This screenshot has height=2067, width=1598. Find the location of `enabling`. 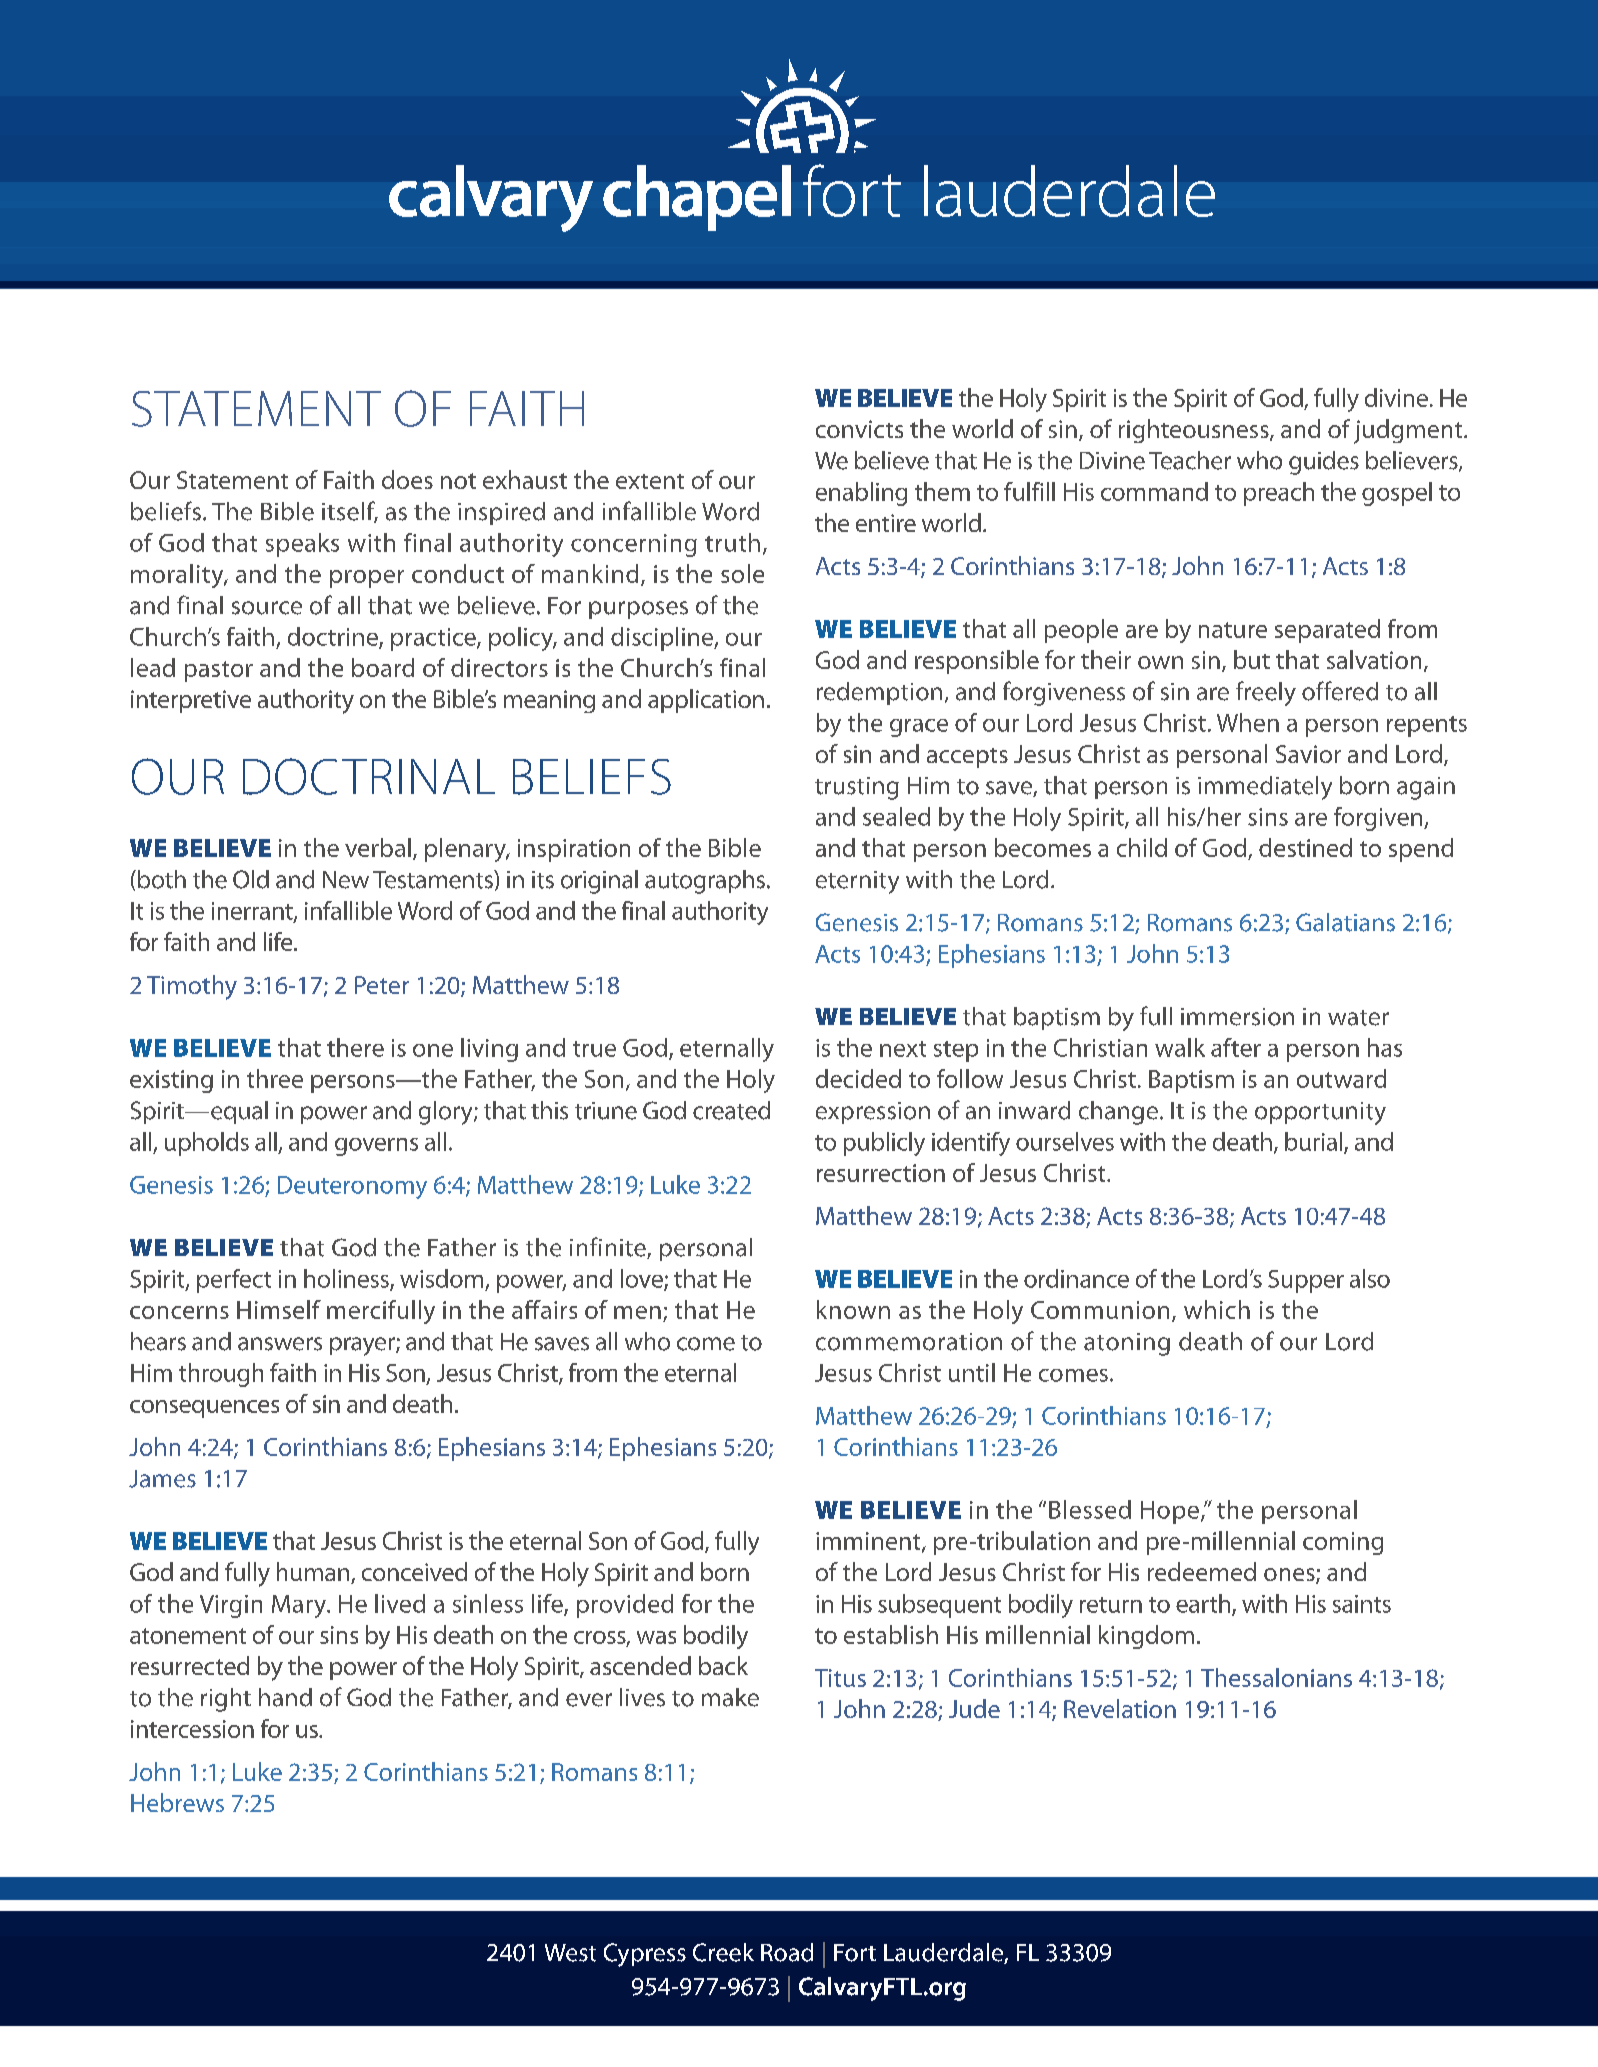

enabling is located at coordinates (861, 494).
